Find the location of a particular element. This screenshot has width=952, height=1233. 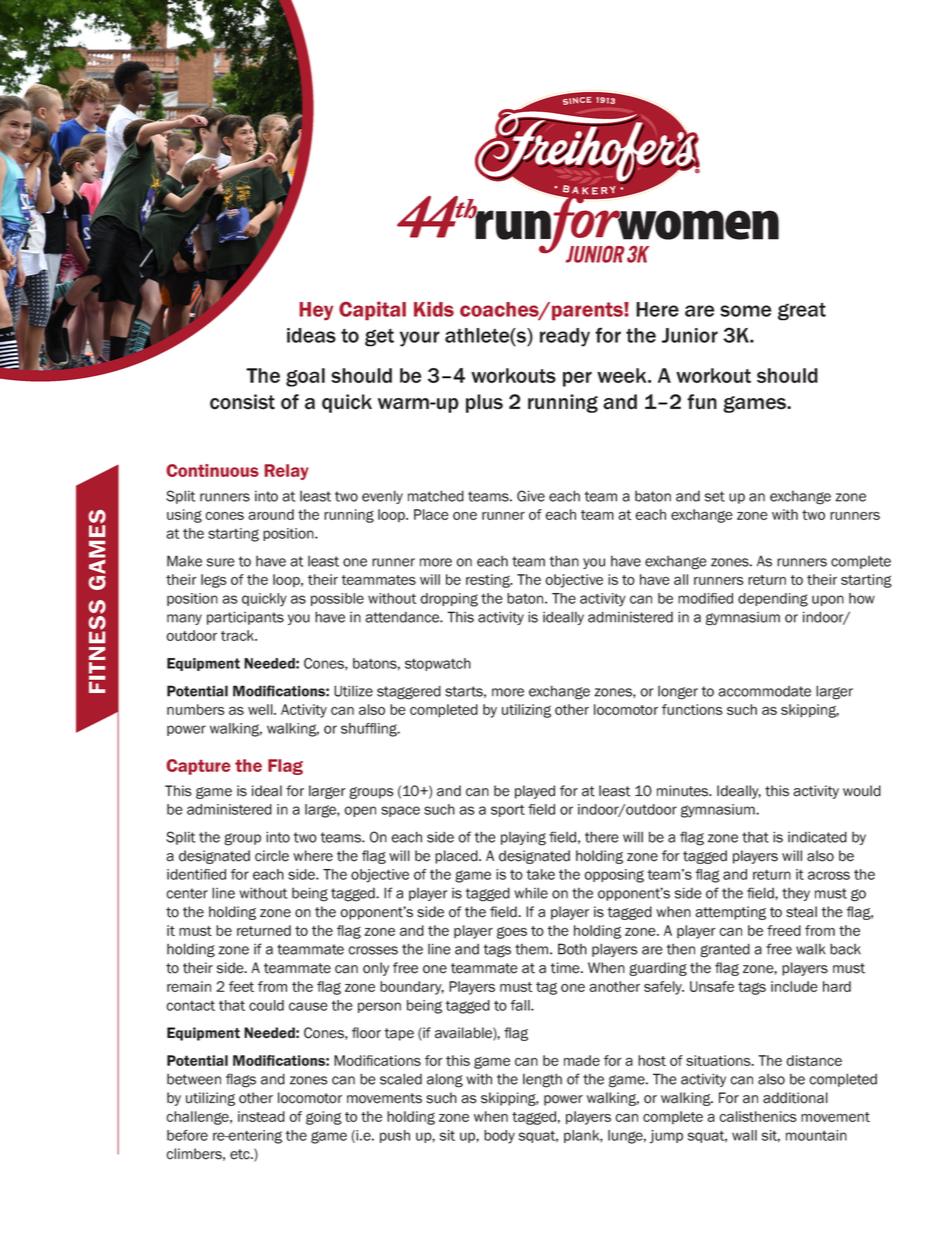

circle is located at coordinates (272, 856).
